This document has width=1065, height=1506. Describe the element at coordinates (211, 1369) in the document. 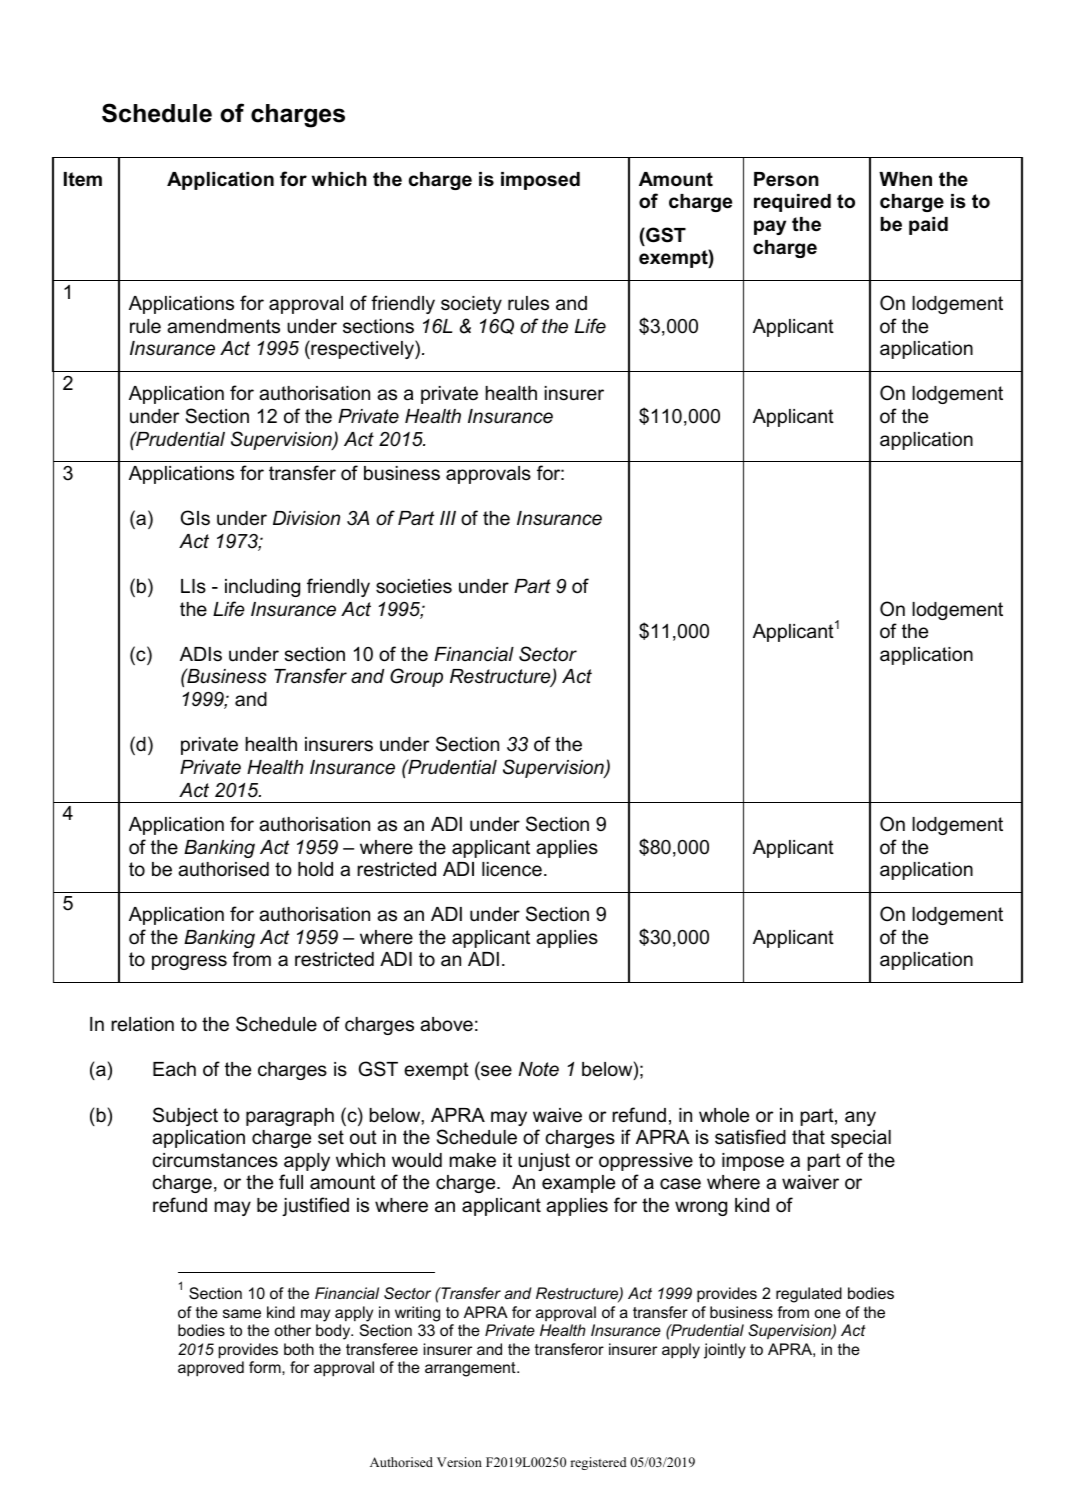

I see `approved` at that location.
